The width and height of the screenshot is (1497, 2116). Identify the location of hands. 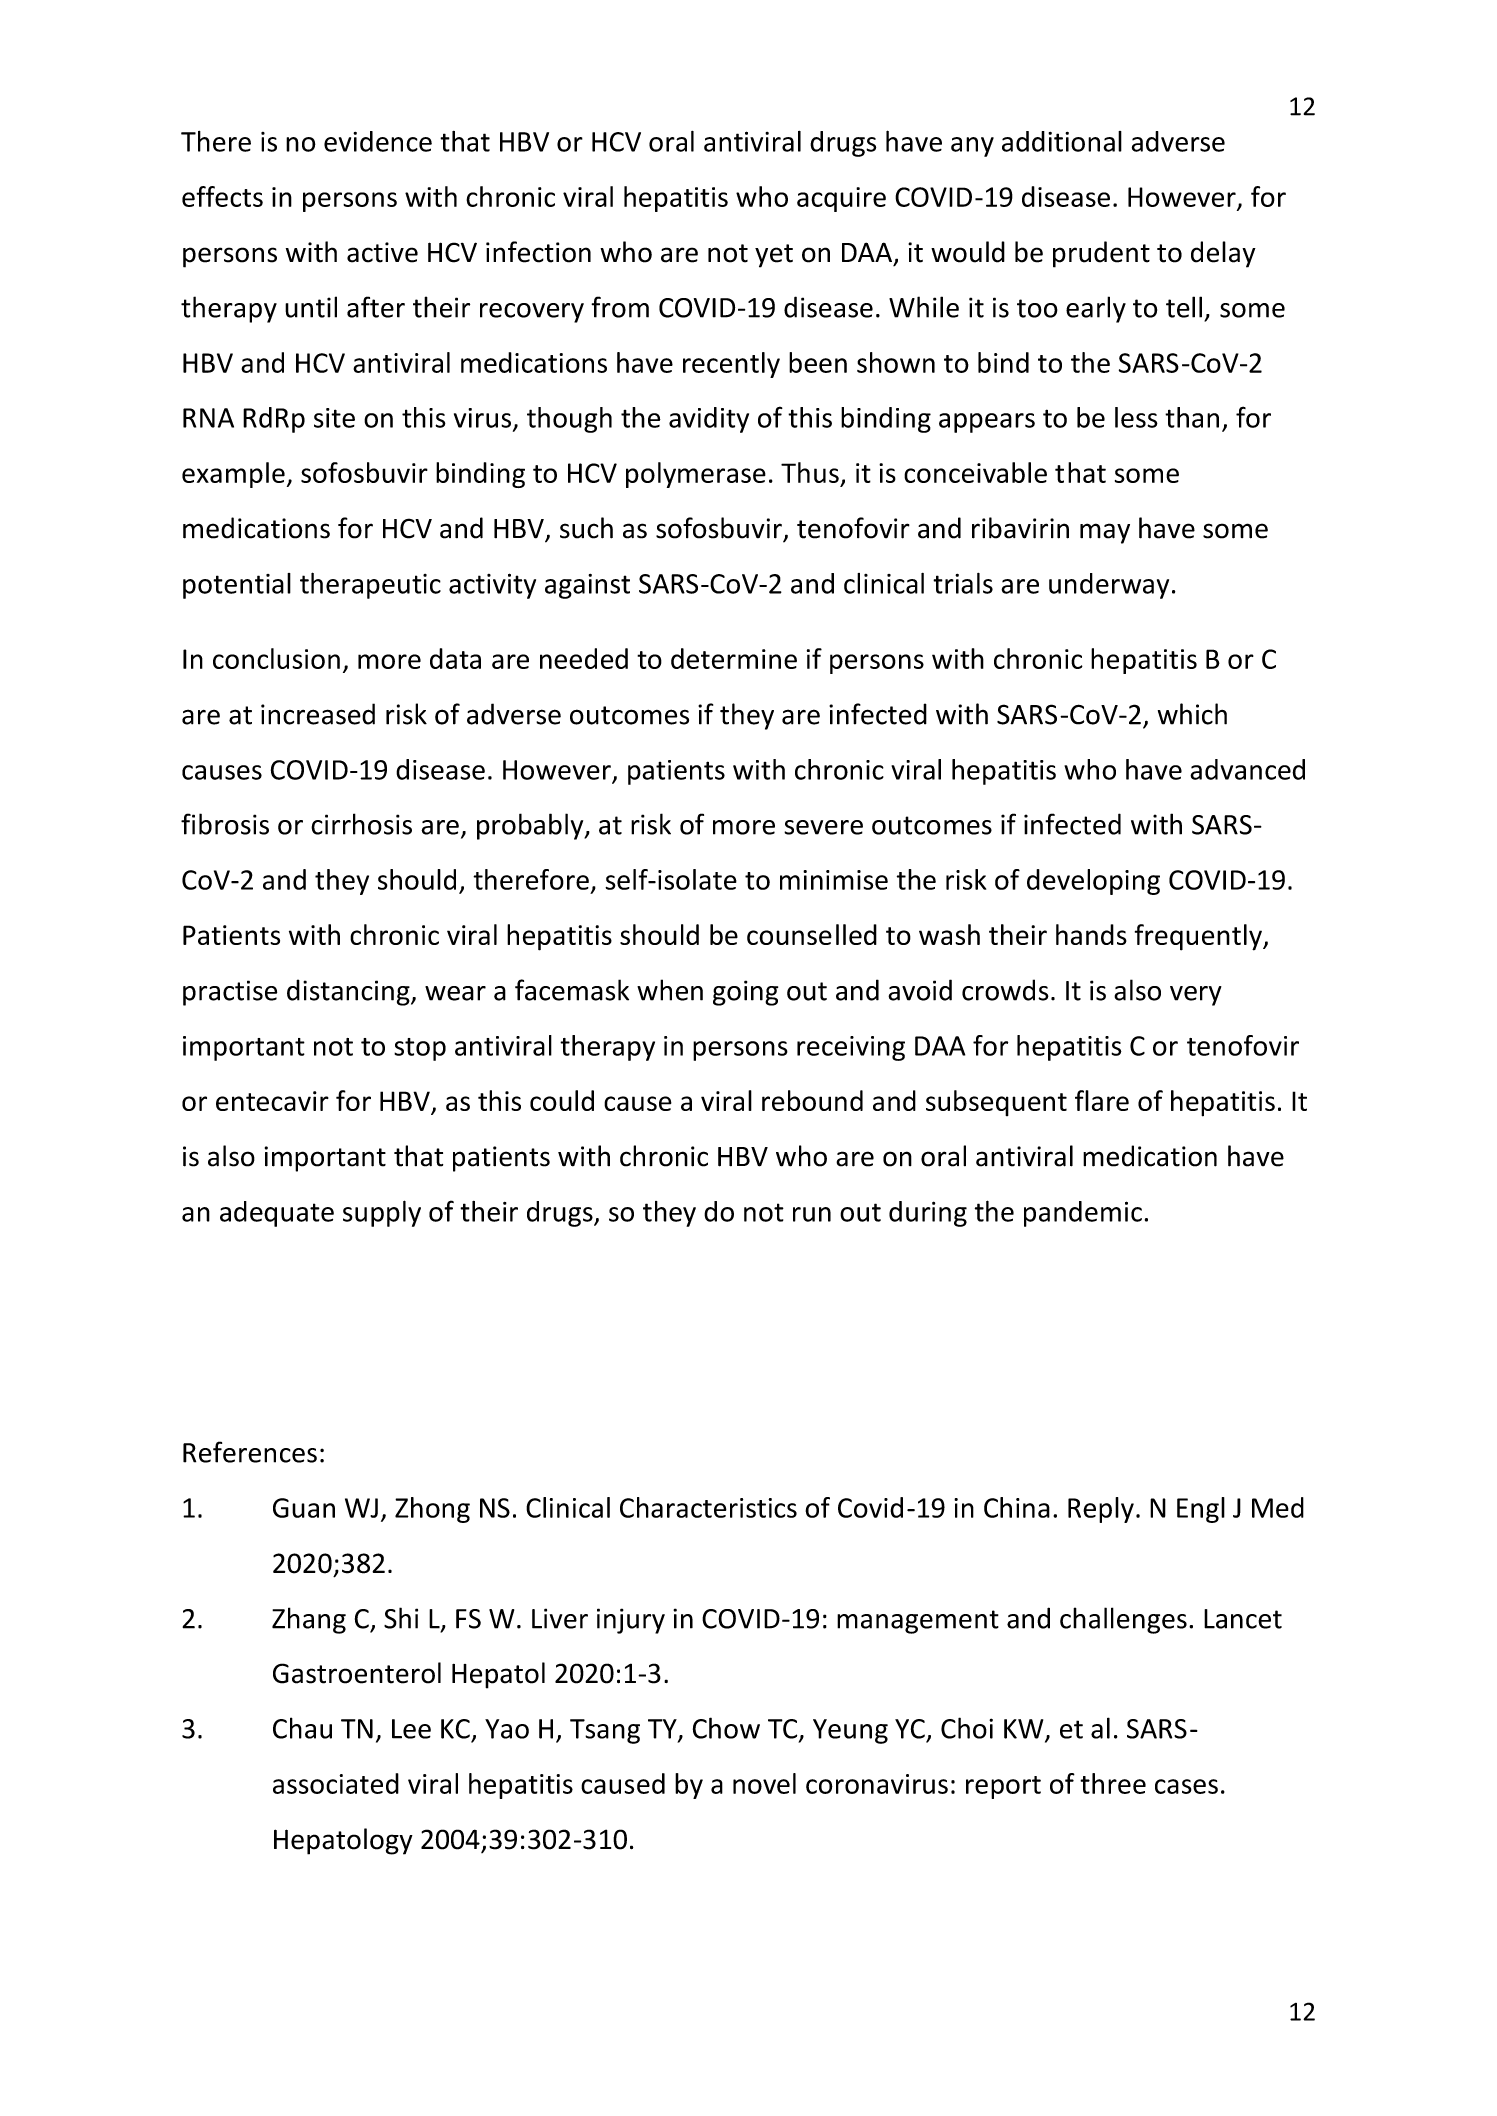
(1091, 934).
